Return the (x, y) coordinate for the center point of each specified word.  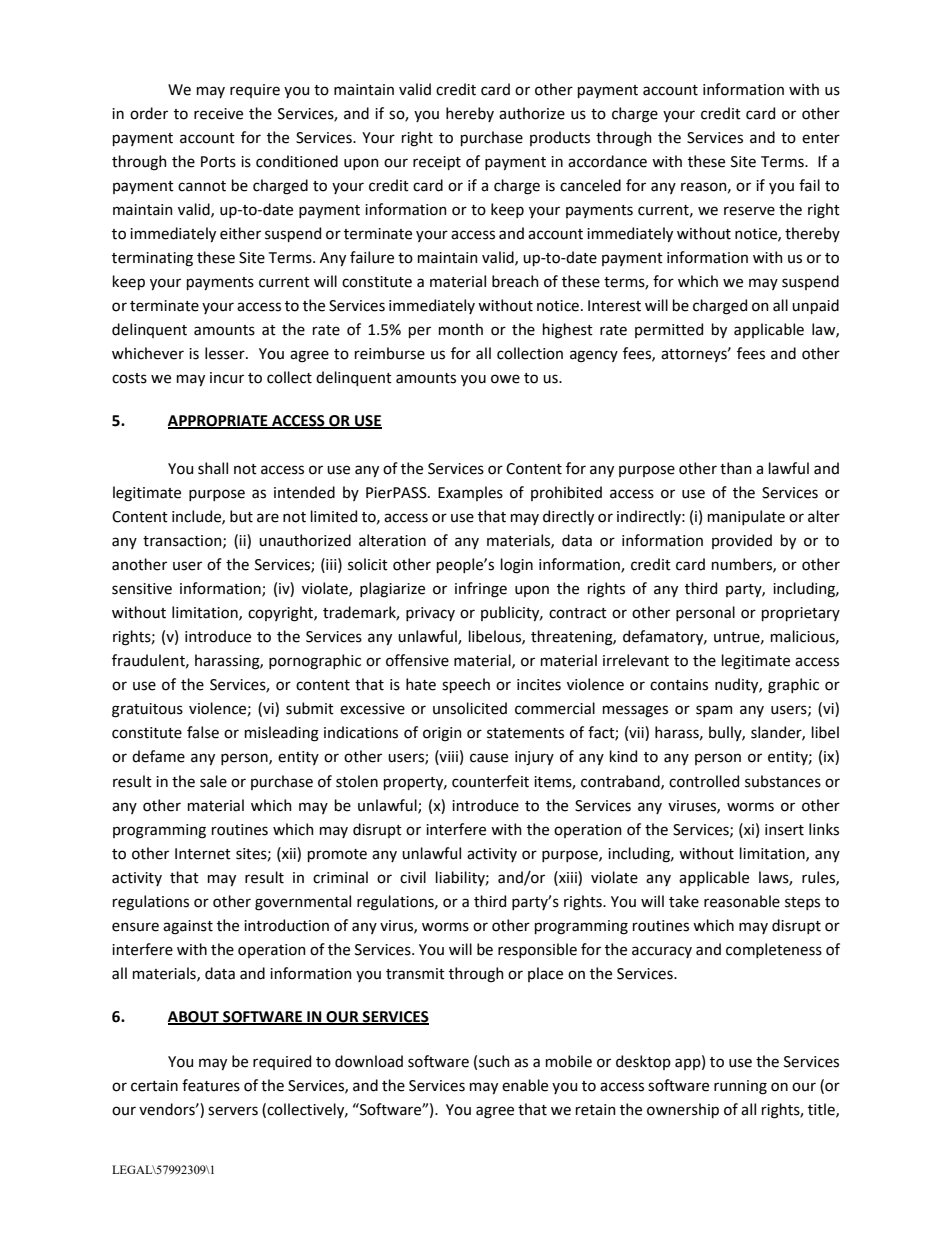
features (211, 1085)
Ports (218, 162)
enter (821, 138)
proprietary (801, 614)
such (494, 1061)
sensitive (142, 589)
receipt (437, 163)
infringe (481, 590)
